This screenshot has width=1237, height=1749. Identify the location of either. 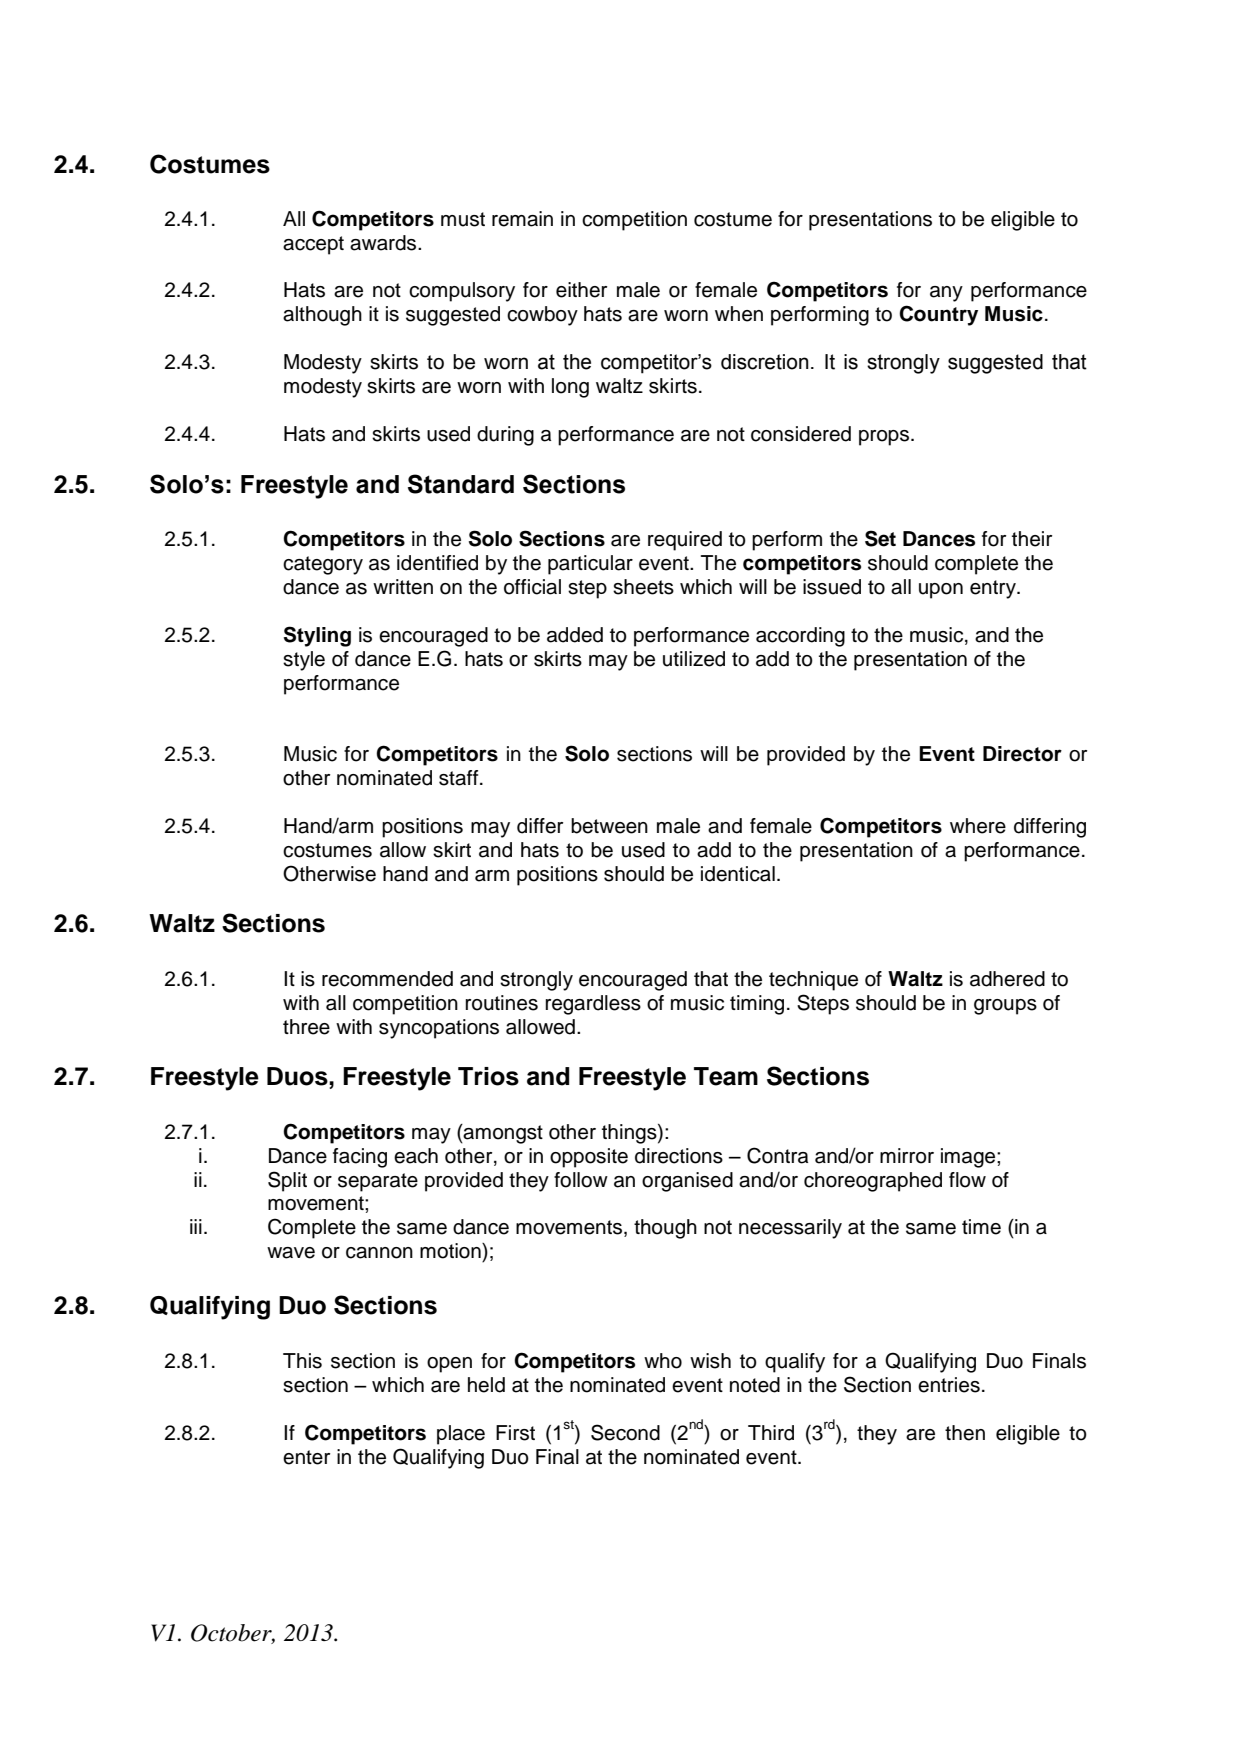
(581, 290).
